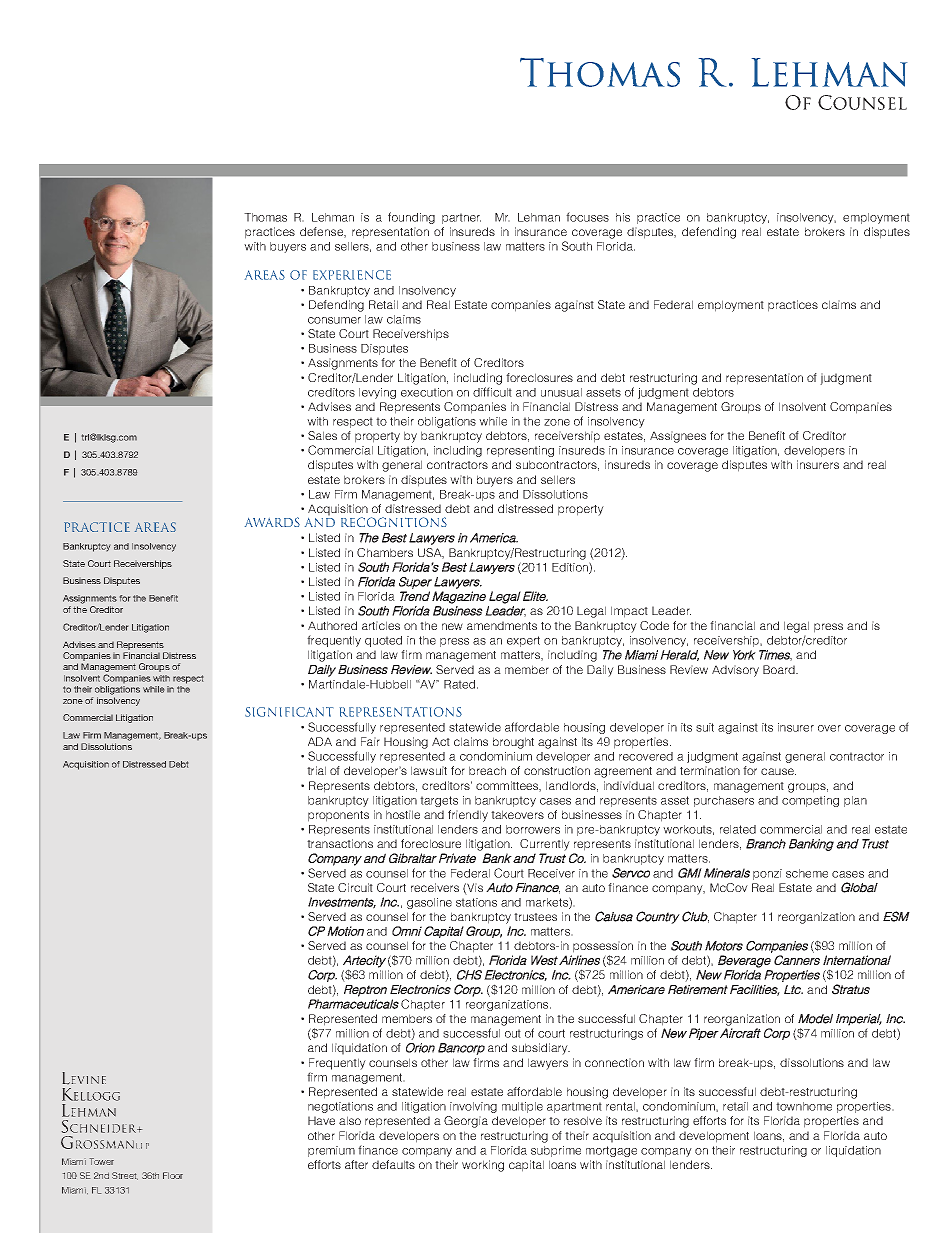  I want to click on AWARDS, so click(272, 522).
